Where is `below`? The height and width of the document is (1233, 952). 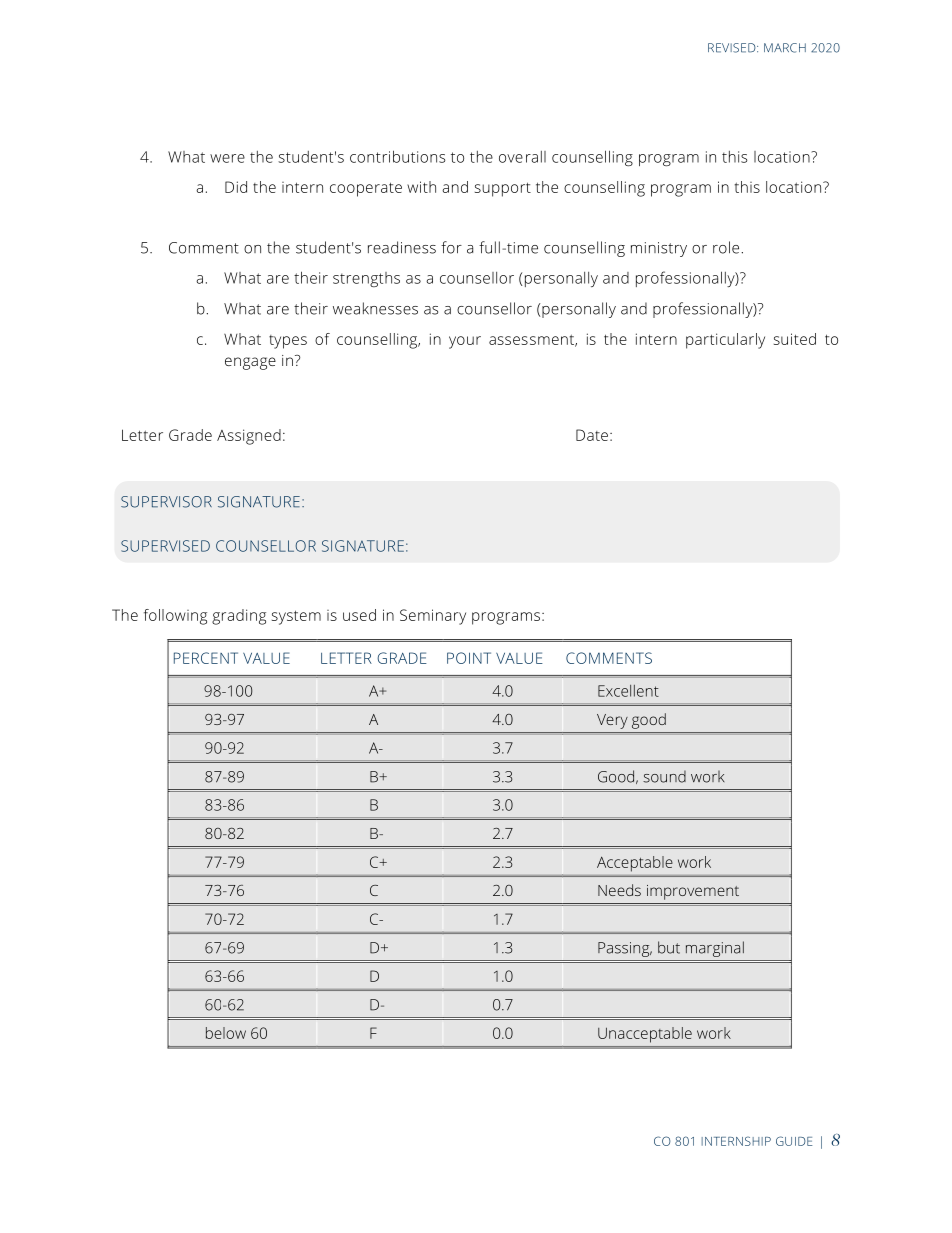 below is located at coordinates (226, 1033).
